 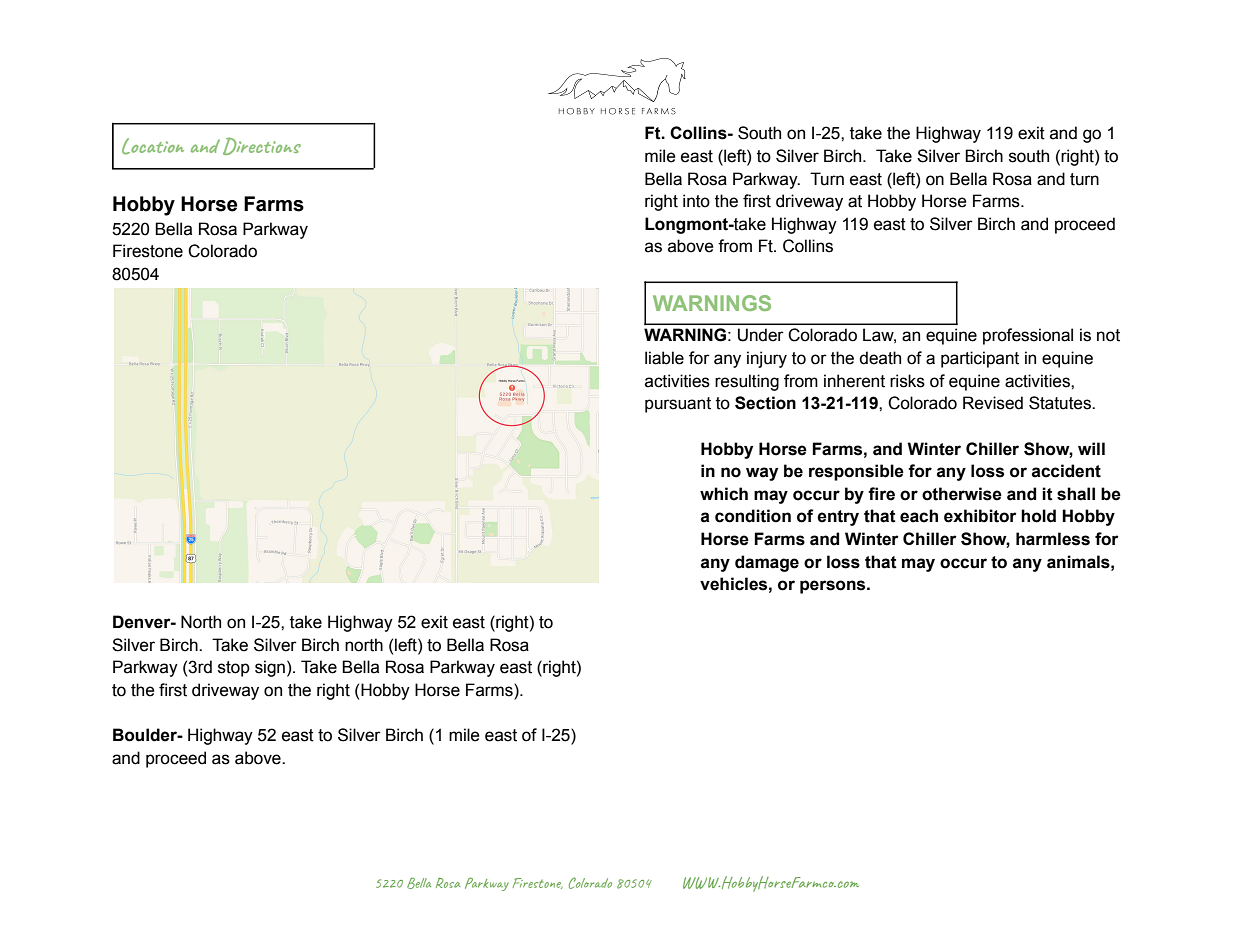 What do you see at coordinates (760, 335) in the screenshot?
I see `Under` at bounding box center [760, 335].
